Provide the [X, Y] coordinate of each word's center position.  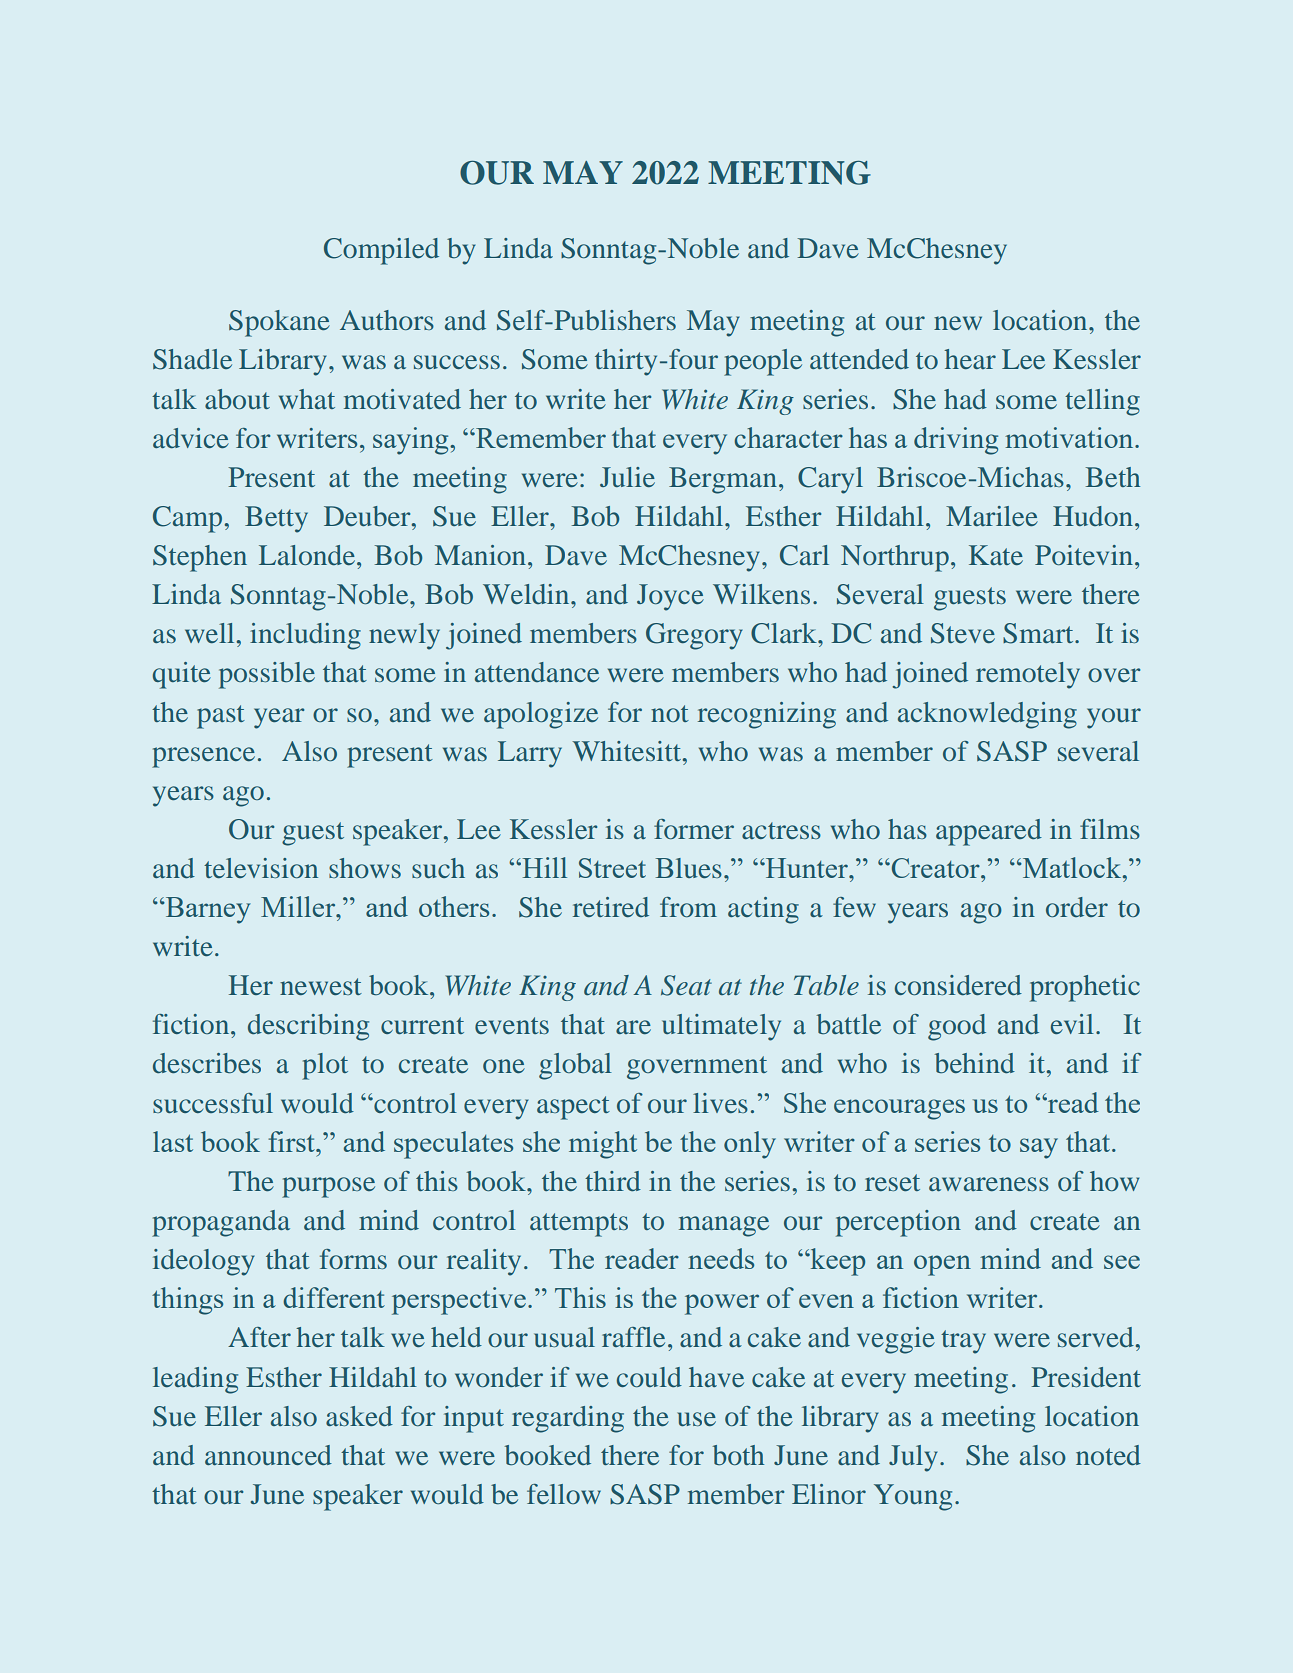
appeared [989, 832]
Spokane [279, 323]
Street [612, 868]
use [696, 1419]
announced [268, 1455]
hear [970, 359]
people [763, 362]
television [261, 868]
